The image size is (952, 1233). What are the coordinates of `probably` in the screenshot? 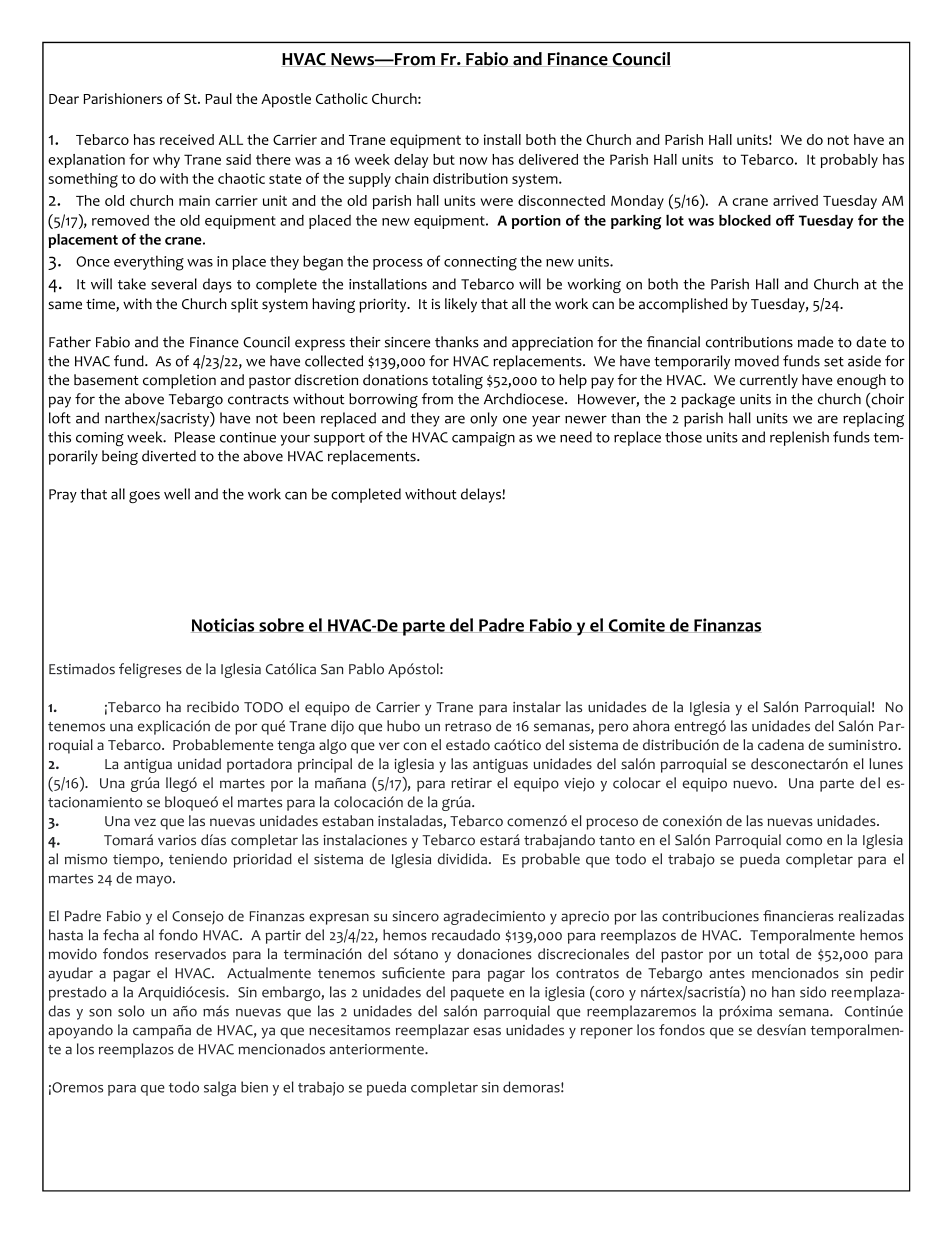 It's located at (849, 161).
